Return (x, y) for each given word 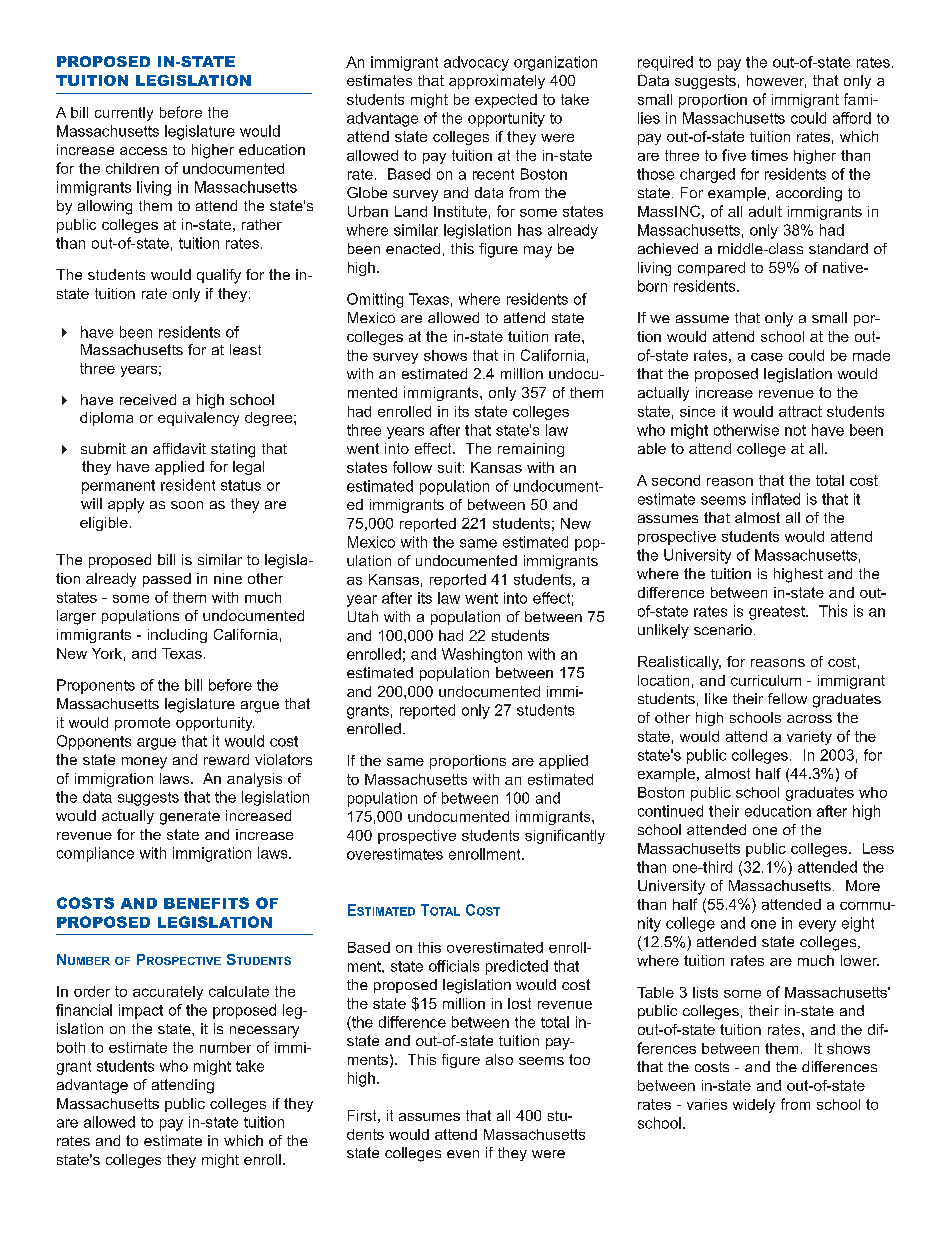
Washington (482, 655)
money (144, 763)
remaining (531, 450)
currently (124, 114)
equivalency (198, 419)
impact (141, 1011)
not (795, 430)
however (776, 81)
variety (809, 738)
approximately (497, 82)
